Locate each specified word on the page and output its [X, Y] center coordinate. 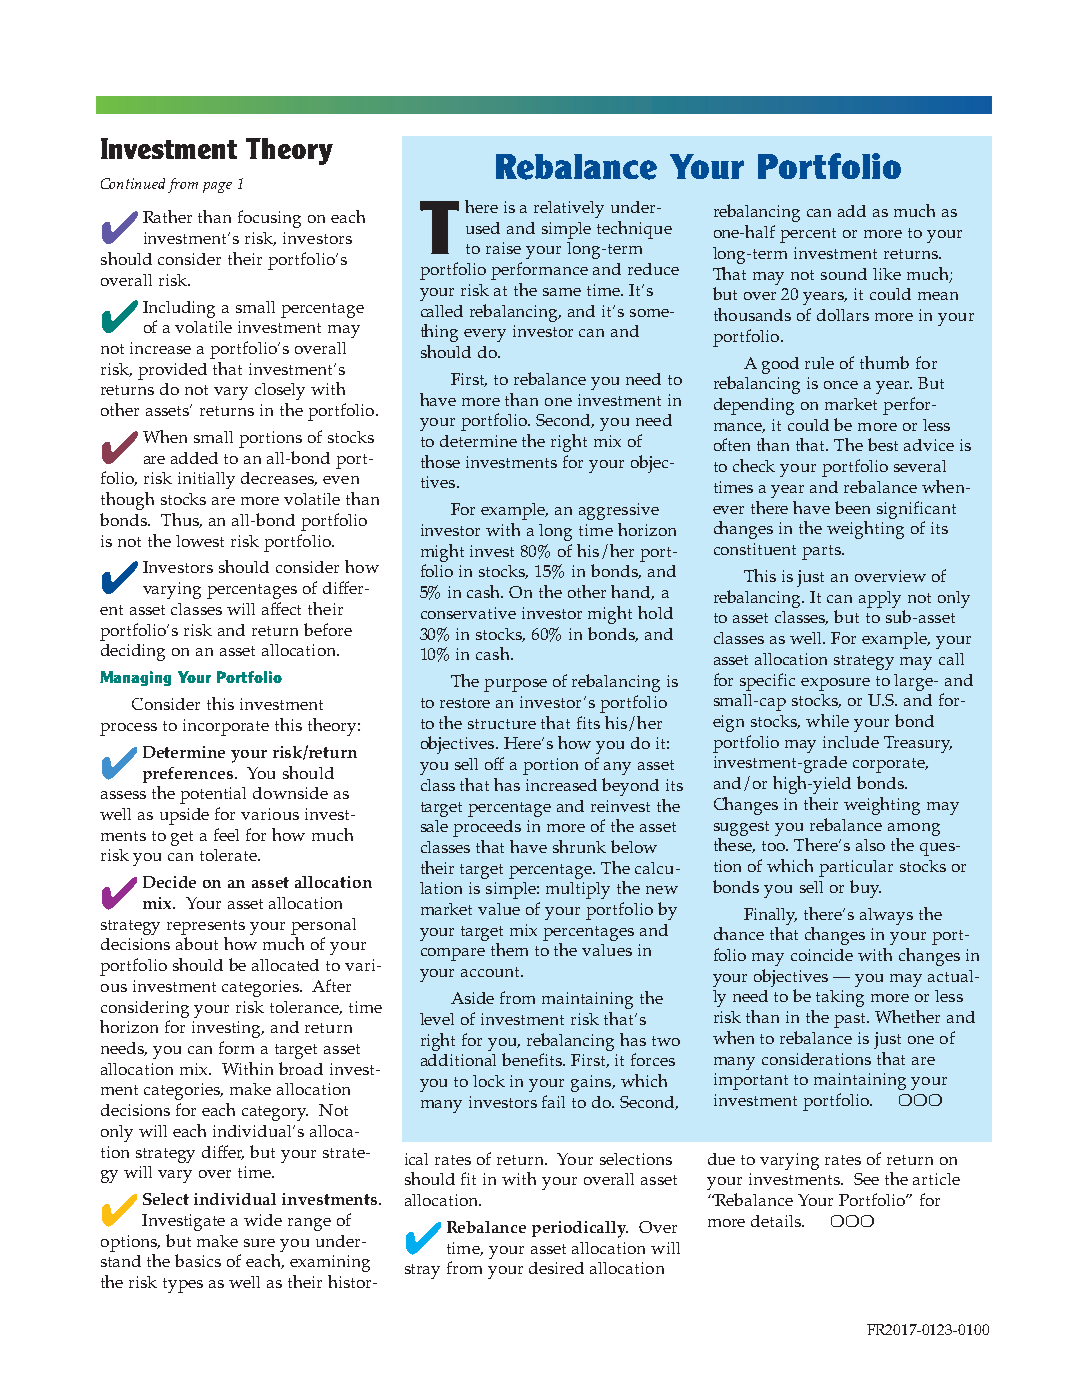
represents [206, 927]
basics [198, 1260]
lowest [200, 541]
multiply [578, 890]
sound [844, 274]
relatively [569, 209]
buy [865, 889]
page [217, 187]
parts [822, 552]
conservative [468, 613]
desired [556, 1268]
